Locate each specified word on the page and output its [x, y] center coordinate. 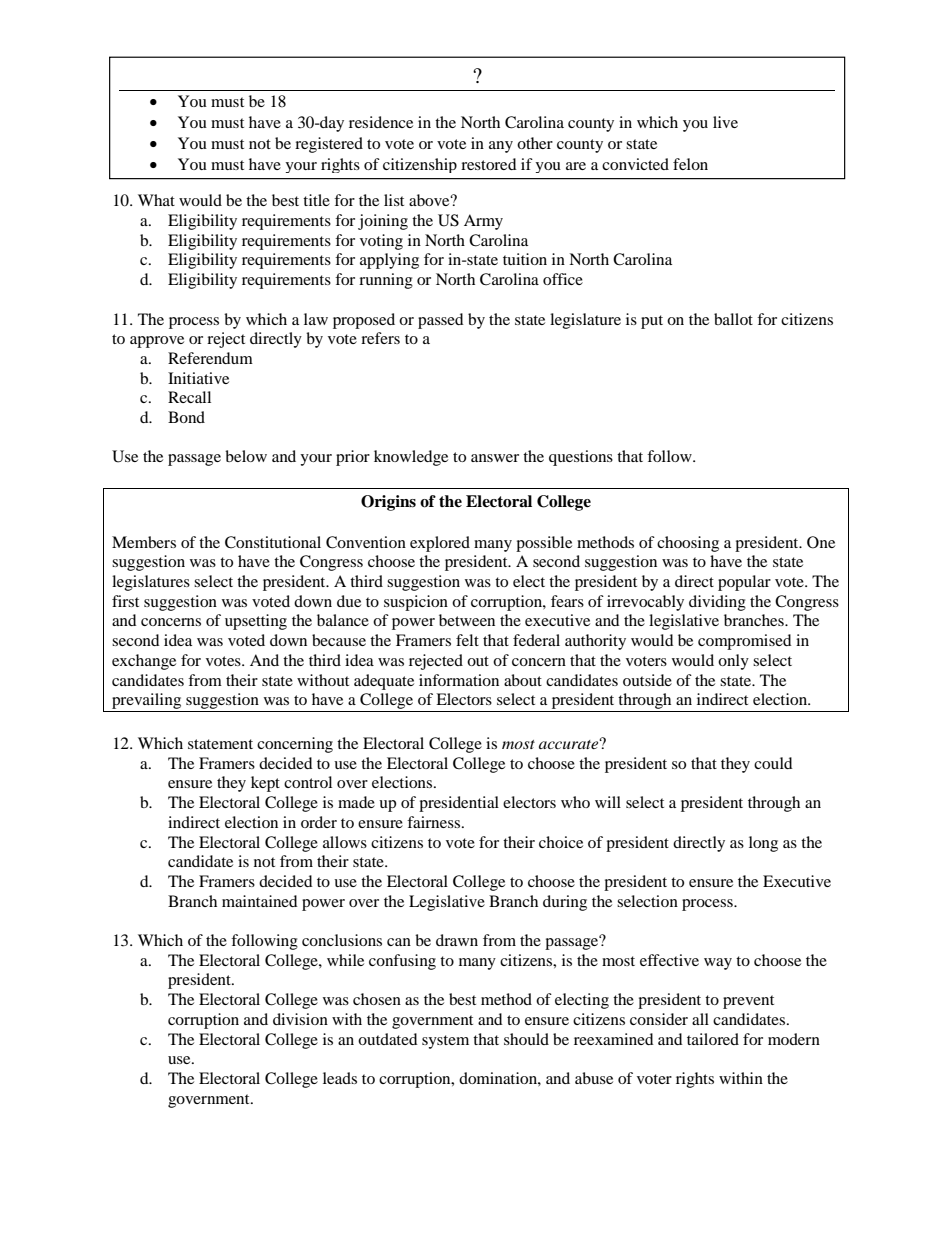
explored [440, 544]
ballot [733, 319]
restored [489, 164]
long [763, 844]
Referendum [210, 358]
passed [441, 321]
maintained [260, 901]
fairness [433, 822]
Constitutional [273, 542]
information [459, 680]
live [725, 122]
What [156, 200]
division [300, 1019]
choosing [688, 544]
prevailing [147, 702]
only [733, 662]
